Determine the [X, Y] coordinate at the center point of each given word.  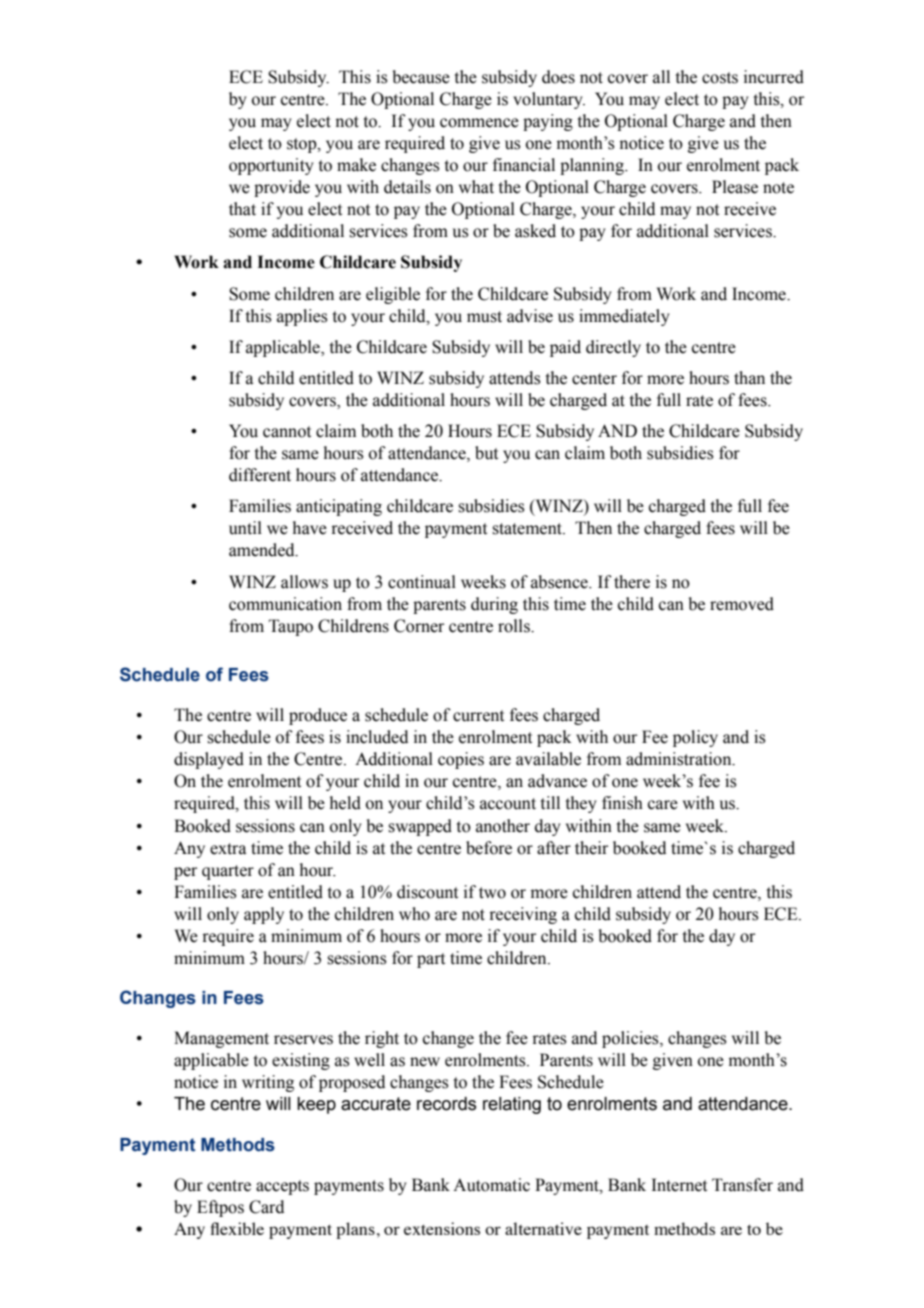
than [749, 378]
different [260, 475]
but [486, 453]
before [489, 848]
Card [266, 1207]
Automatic [491, 1185]
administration [680, 759]
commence [479, 123]
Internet [679, 1185]
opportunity [271, 166]
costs [720, 78]
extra [228, 849]
